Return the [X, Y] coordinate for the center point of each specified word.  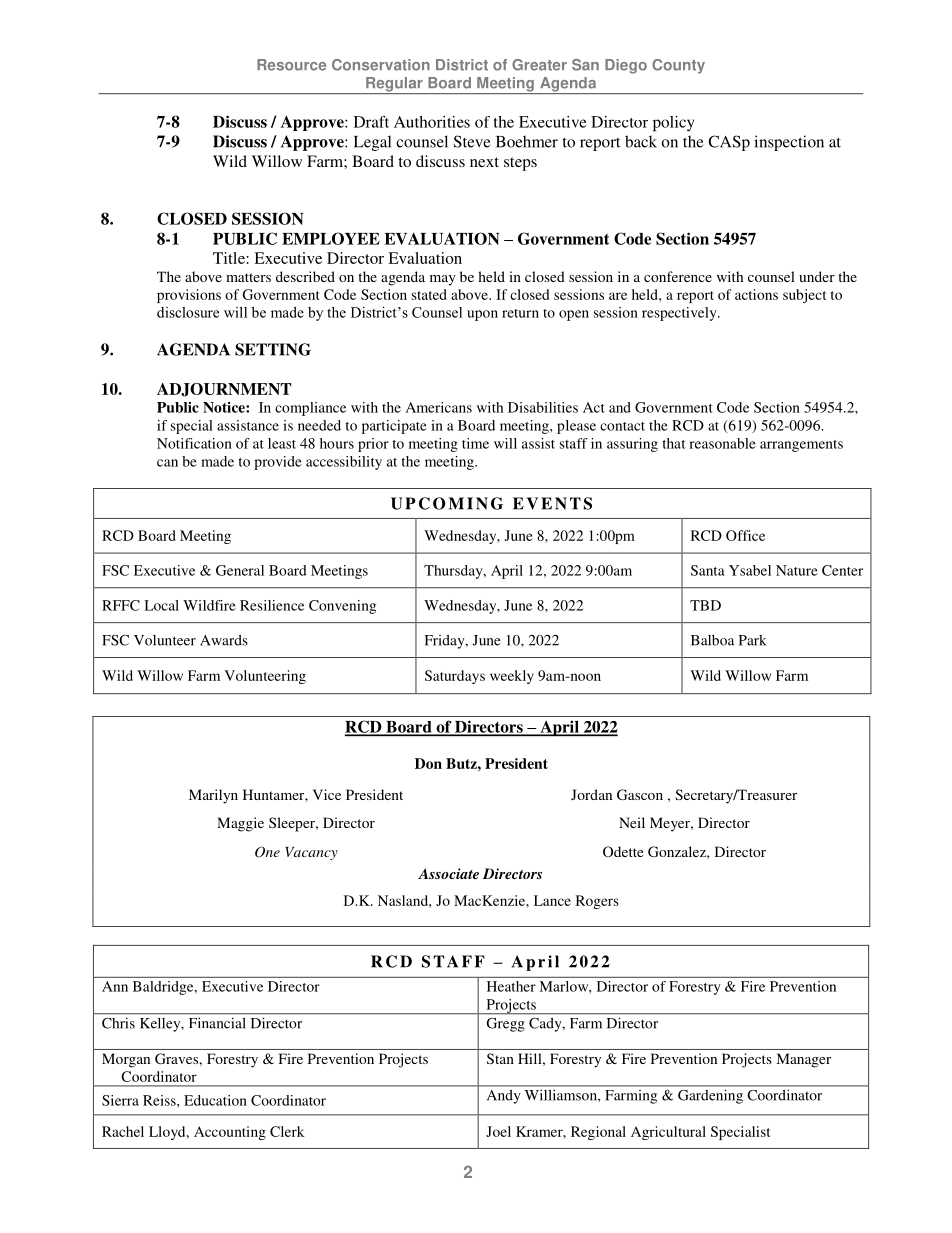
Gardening [710, 1097]
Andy [503, 1097]
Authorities [432, 122]
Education [215, 1100]
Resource [291, 65]
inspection [789, 143]
